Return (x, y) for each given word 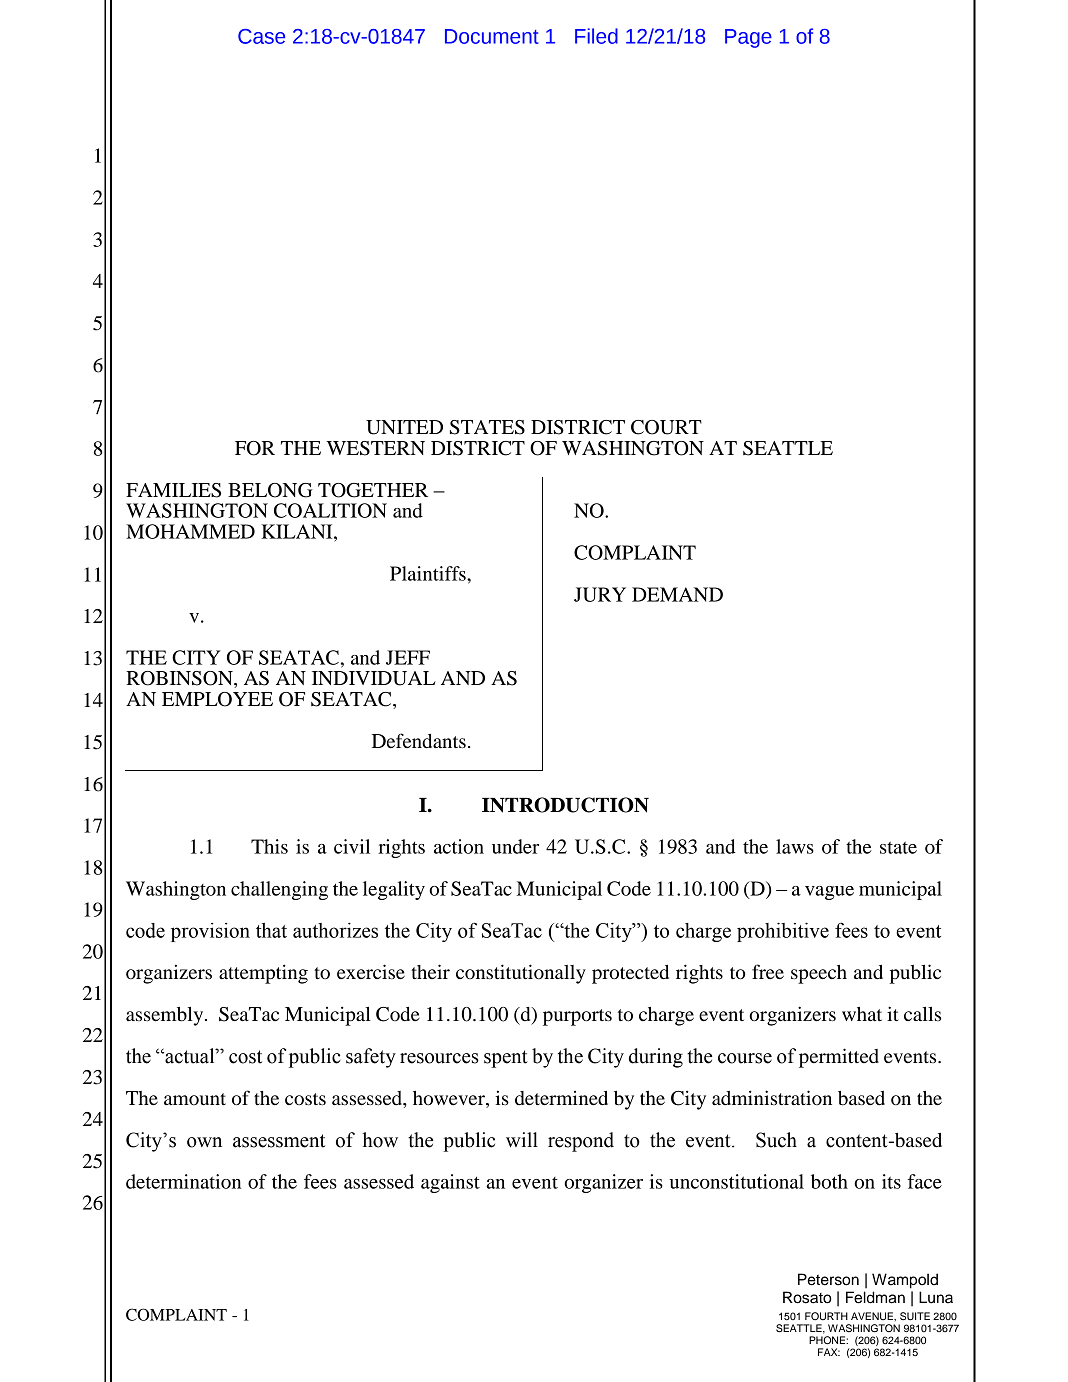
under (515, 846)
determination (183, 1181)
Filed (596, 36)
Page (748, 38)
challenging (279, 890)
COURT (666, 427)
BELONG (270, 490)
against (450, 1183)
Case (261, 36)
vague (829, 893)
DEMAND (677, 594)
